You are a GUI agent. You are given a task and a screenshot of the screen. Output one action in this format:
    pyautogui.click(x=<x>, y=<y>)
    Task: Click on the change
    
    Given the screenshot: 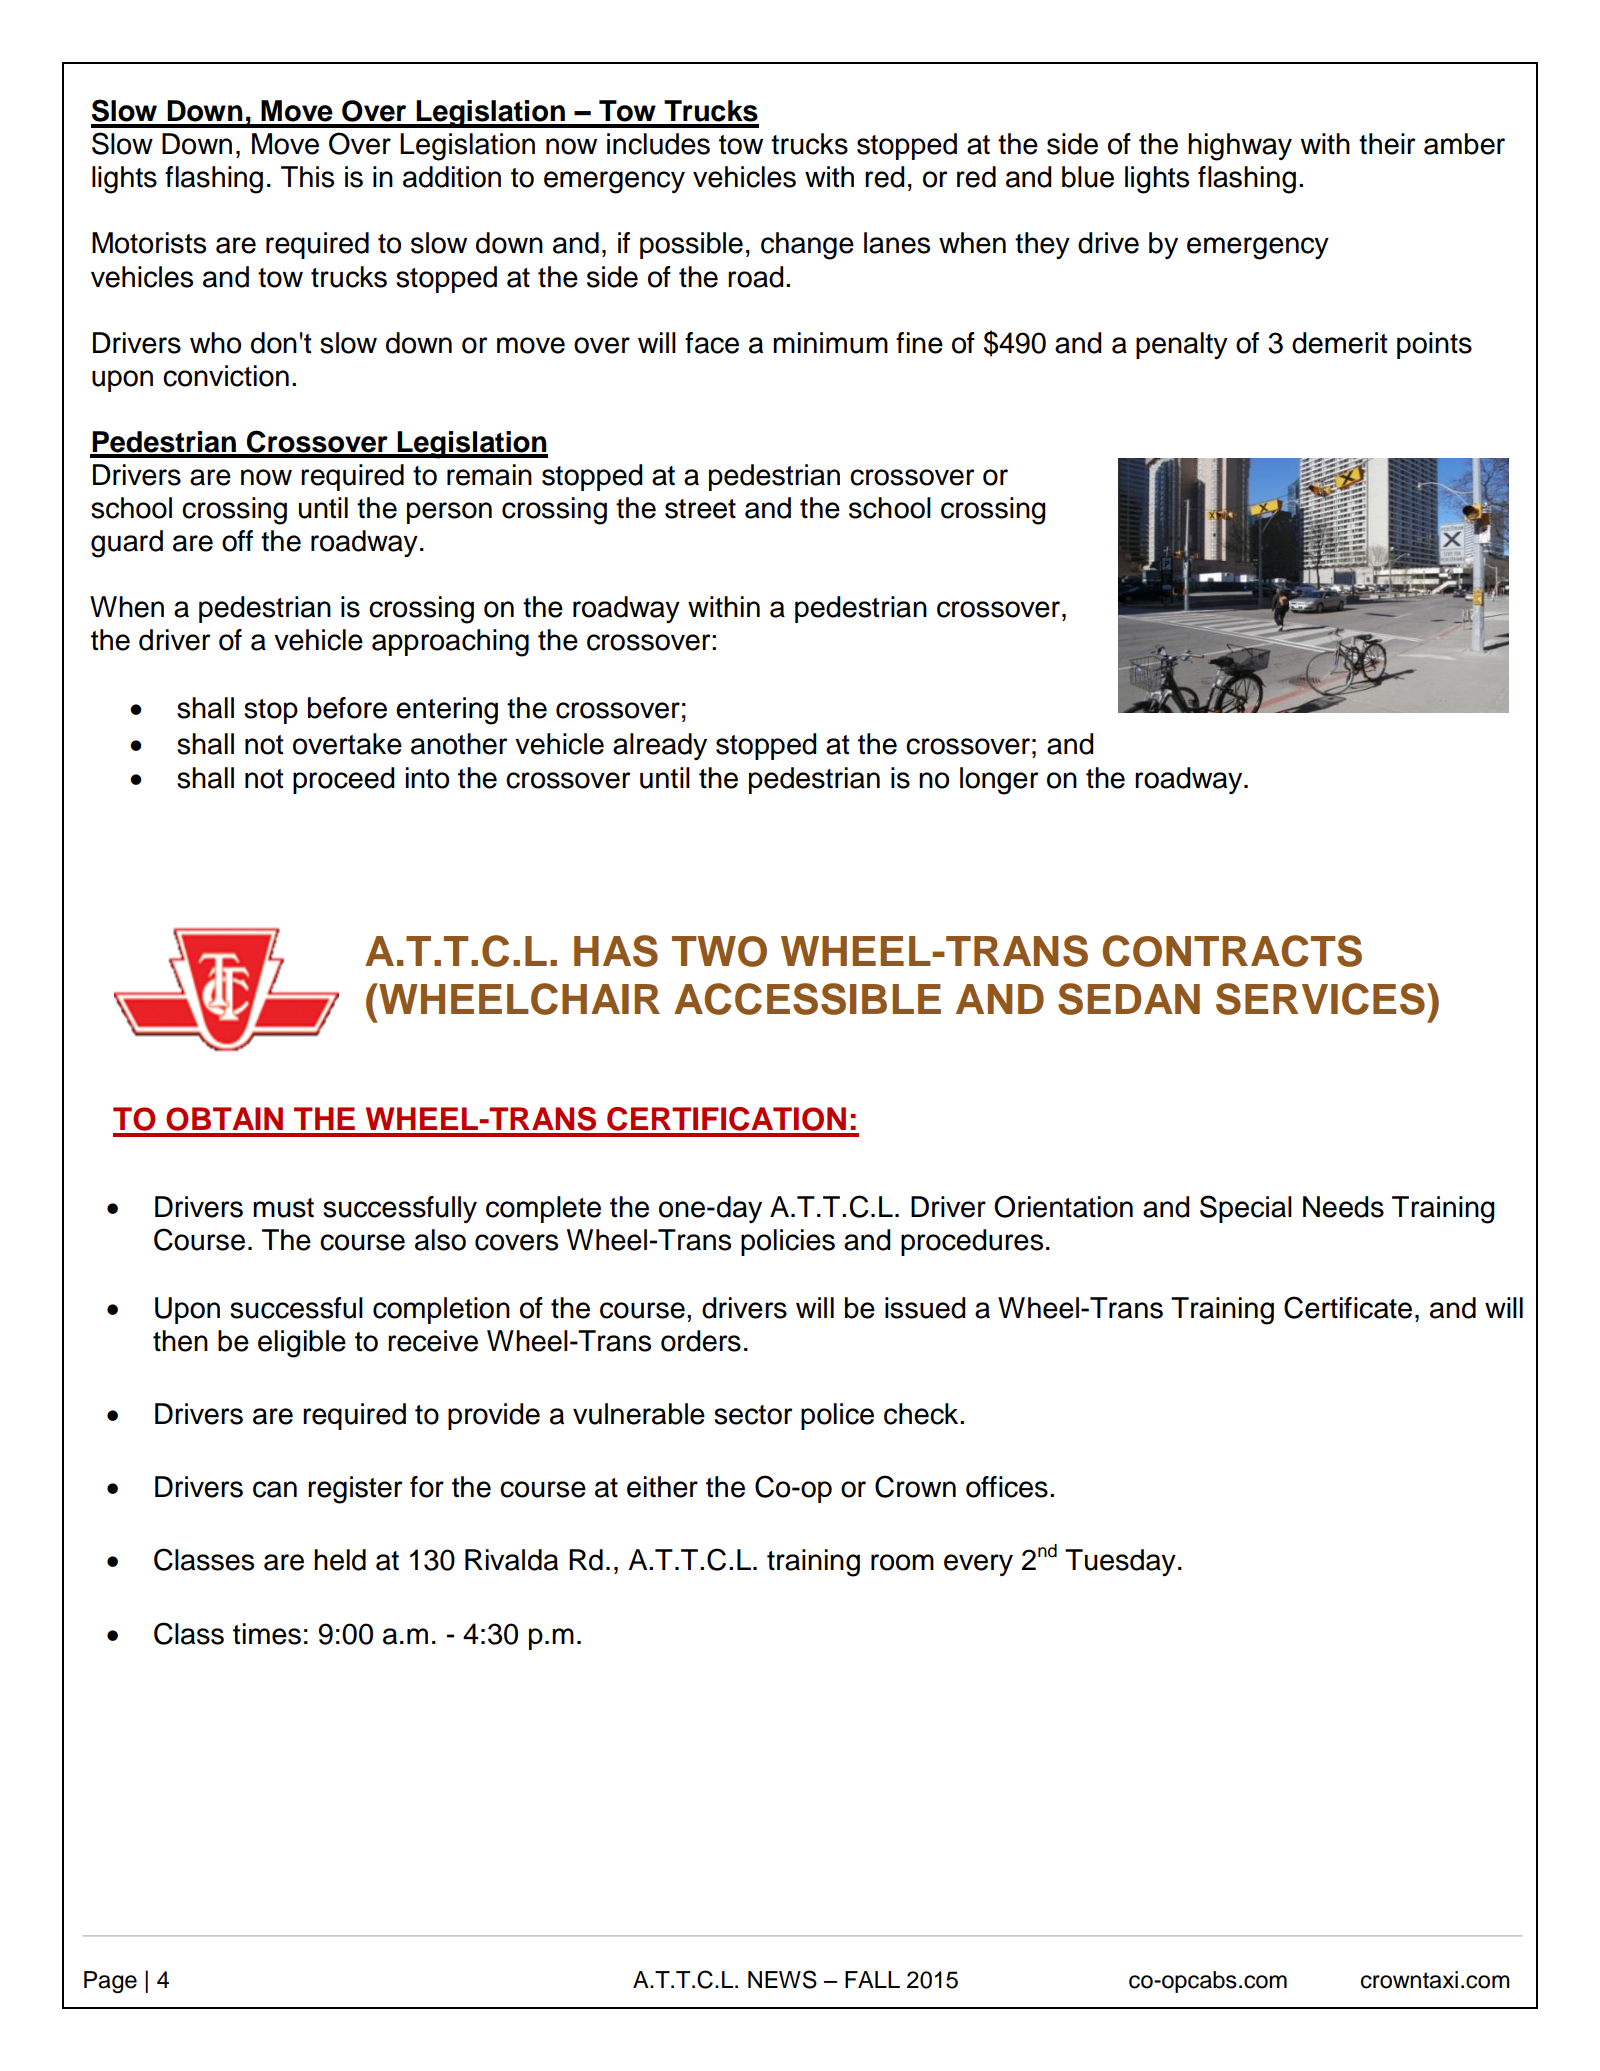 What is the action you would take?
    pyautogui.click(x=807, y=246)
